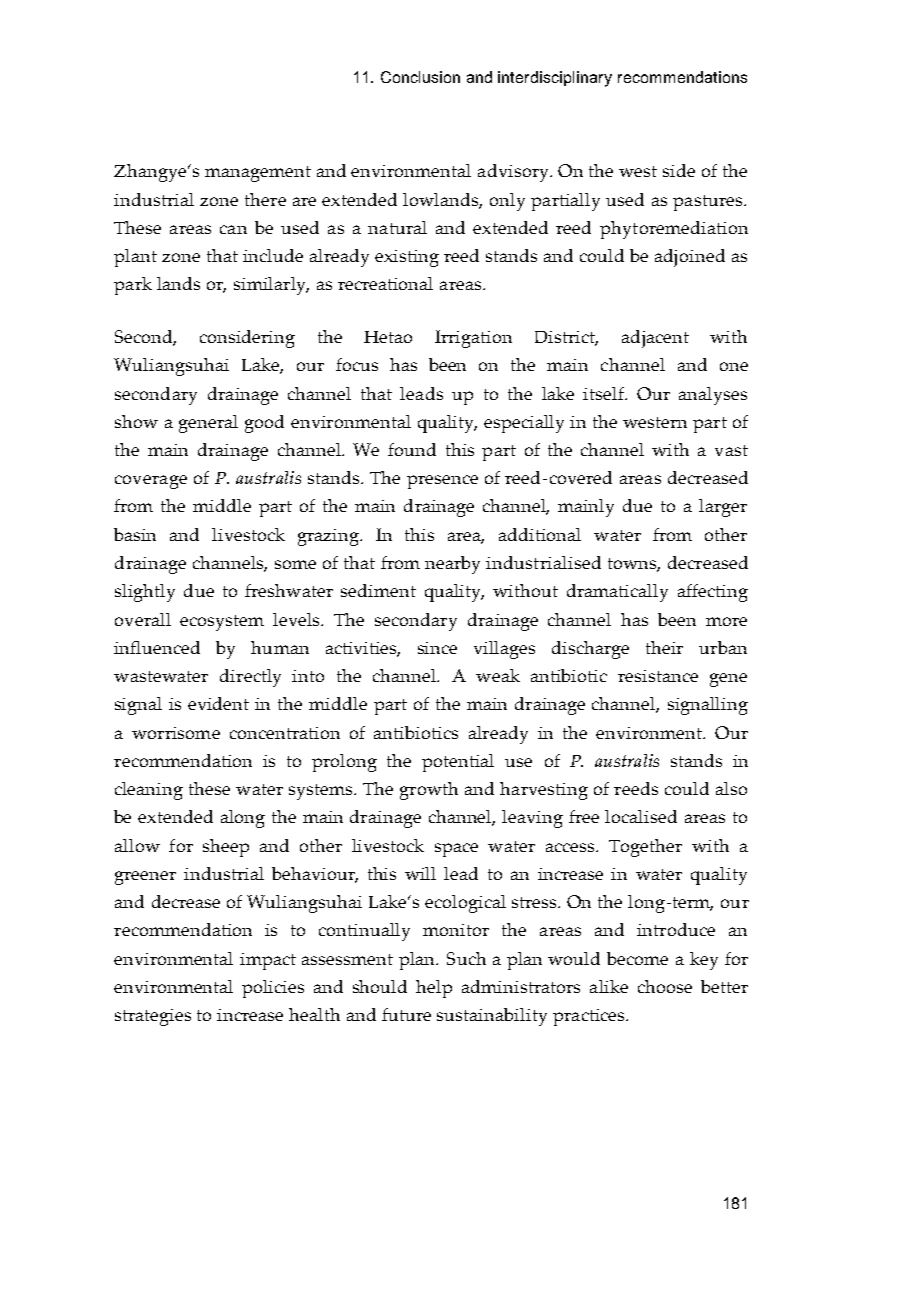  What do you see at coordinates (153, 1017) in the image?
I see `strategies` at bounding box center [153, 1017].
